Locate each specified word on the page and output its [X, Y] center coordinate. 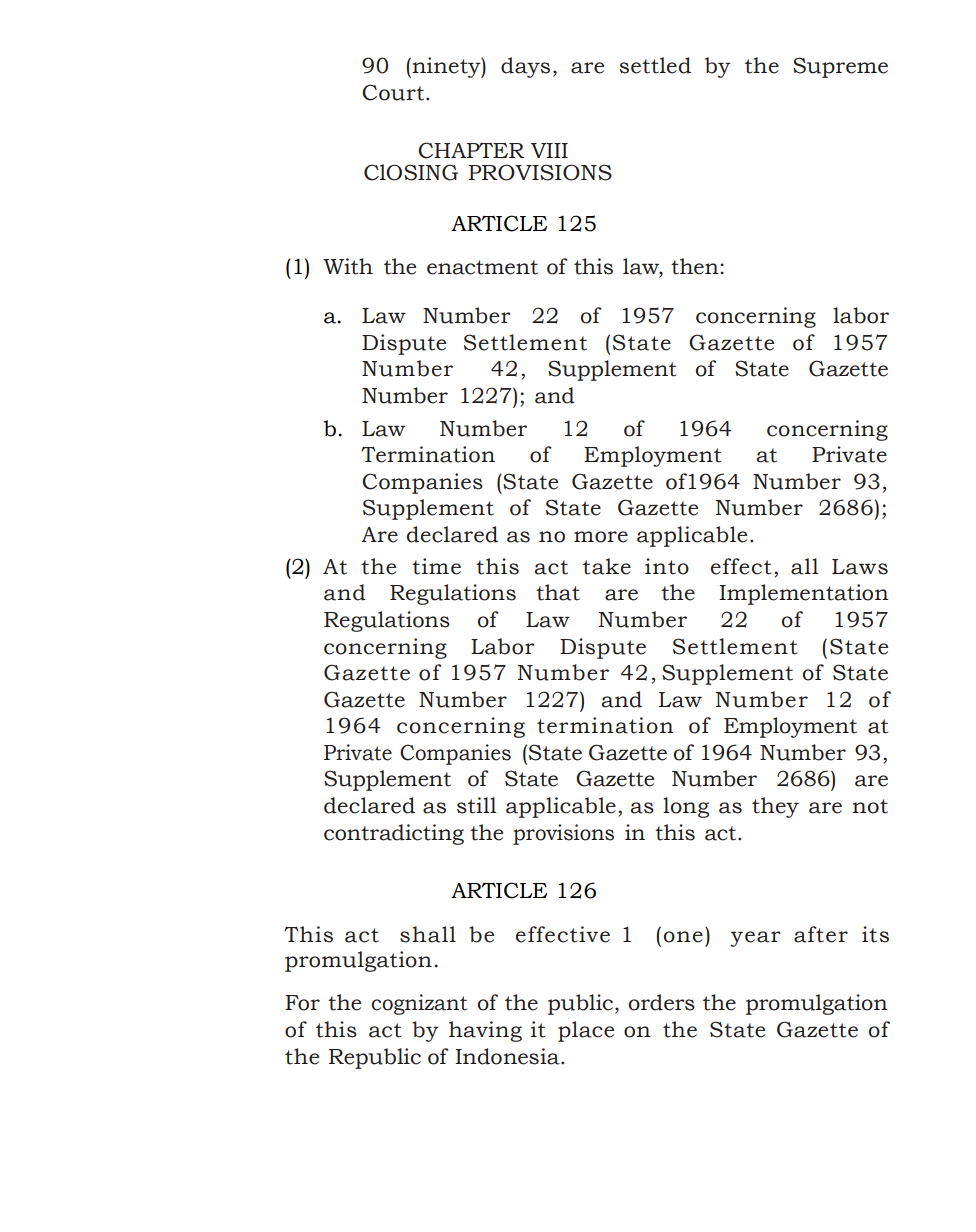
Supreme [840, 67]
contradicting [394, 834]
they [775, 807]
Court [394, 92]
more [601, 537]
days [525, 67]
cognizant [419, 1004]
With [348, 266]
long [686, 807]
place [586, 1031]
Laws [860, 567]
